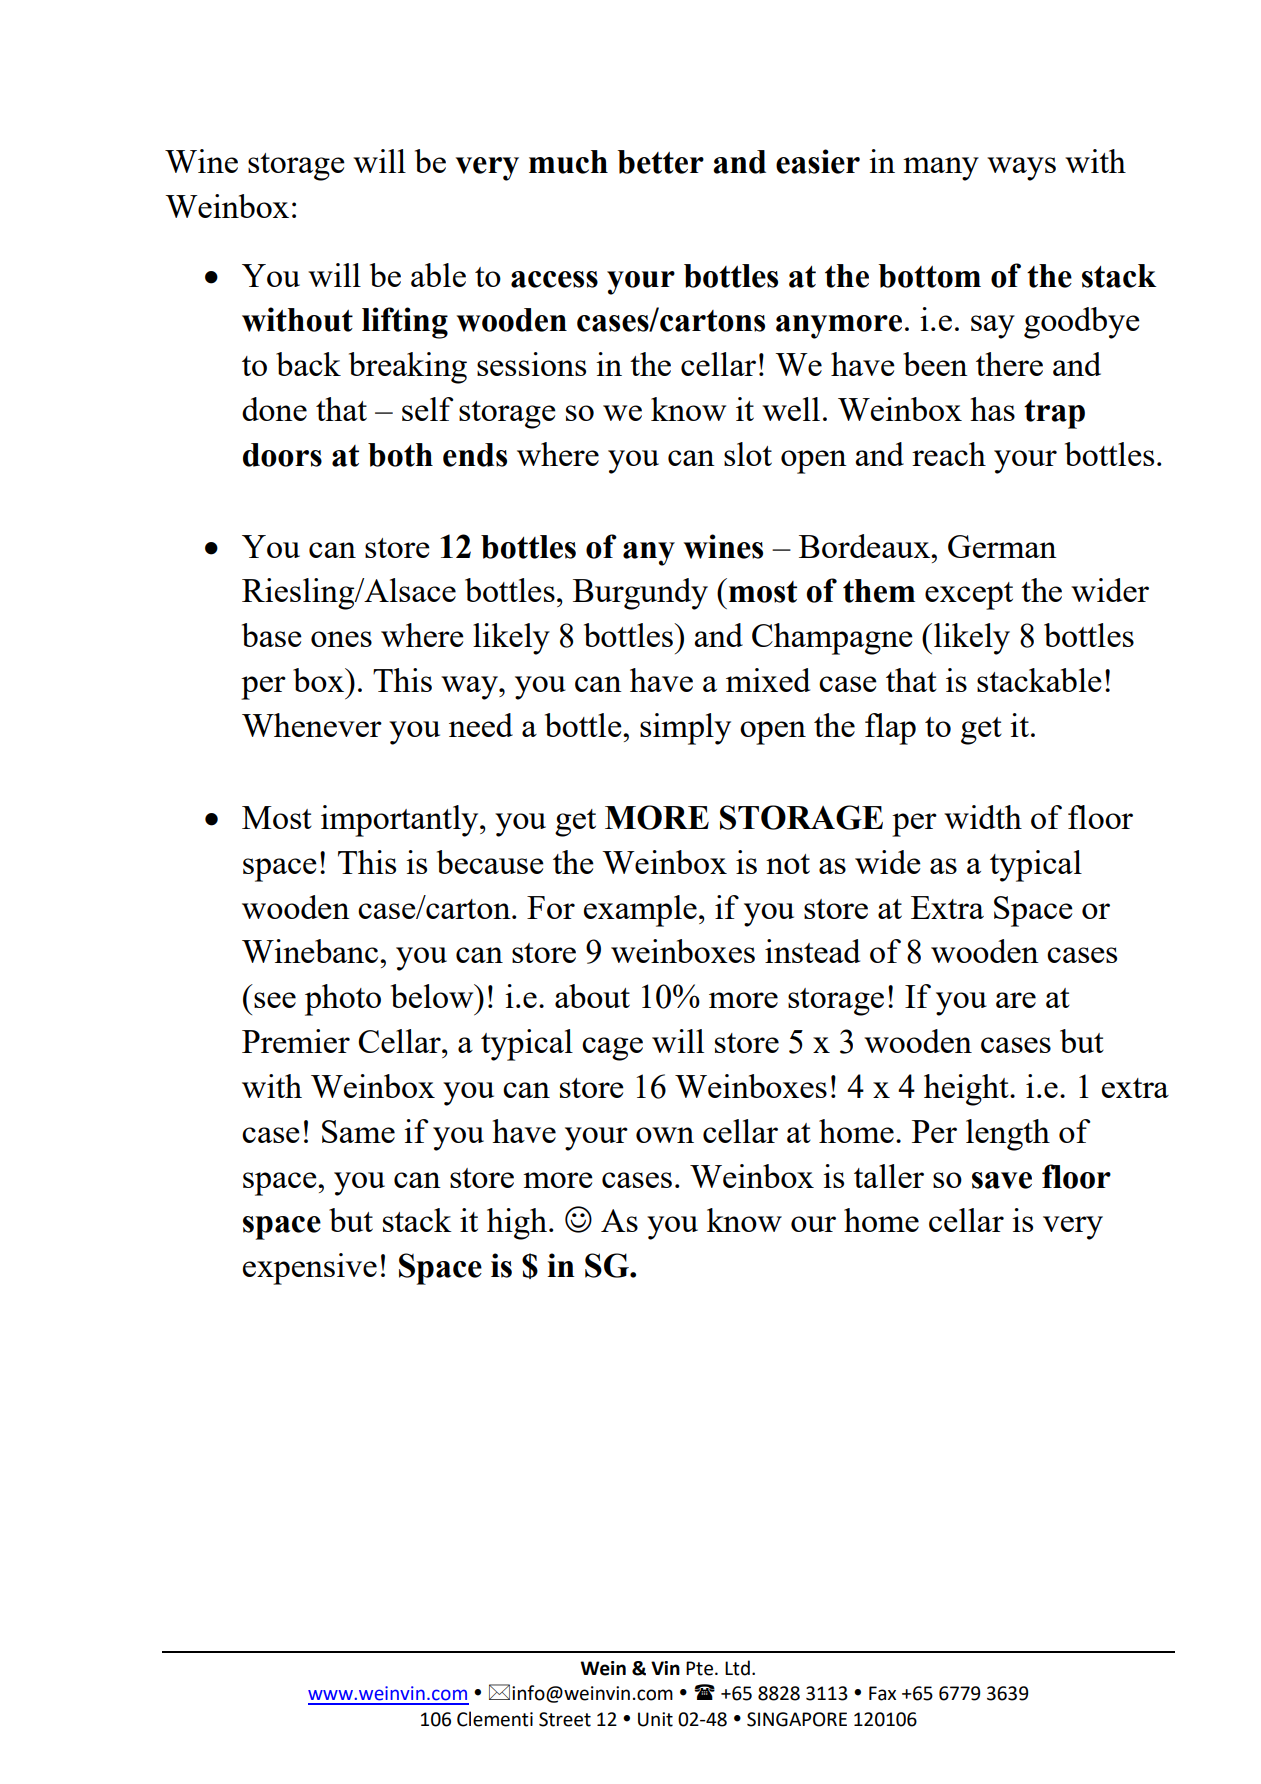 This page has width=1261, height=1784. I want to click on ways, so click(1021, 169).
